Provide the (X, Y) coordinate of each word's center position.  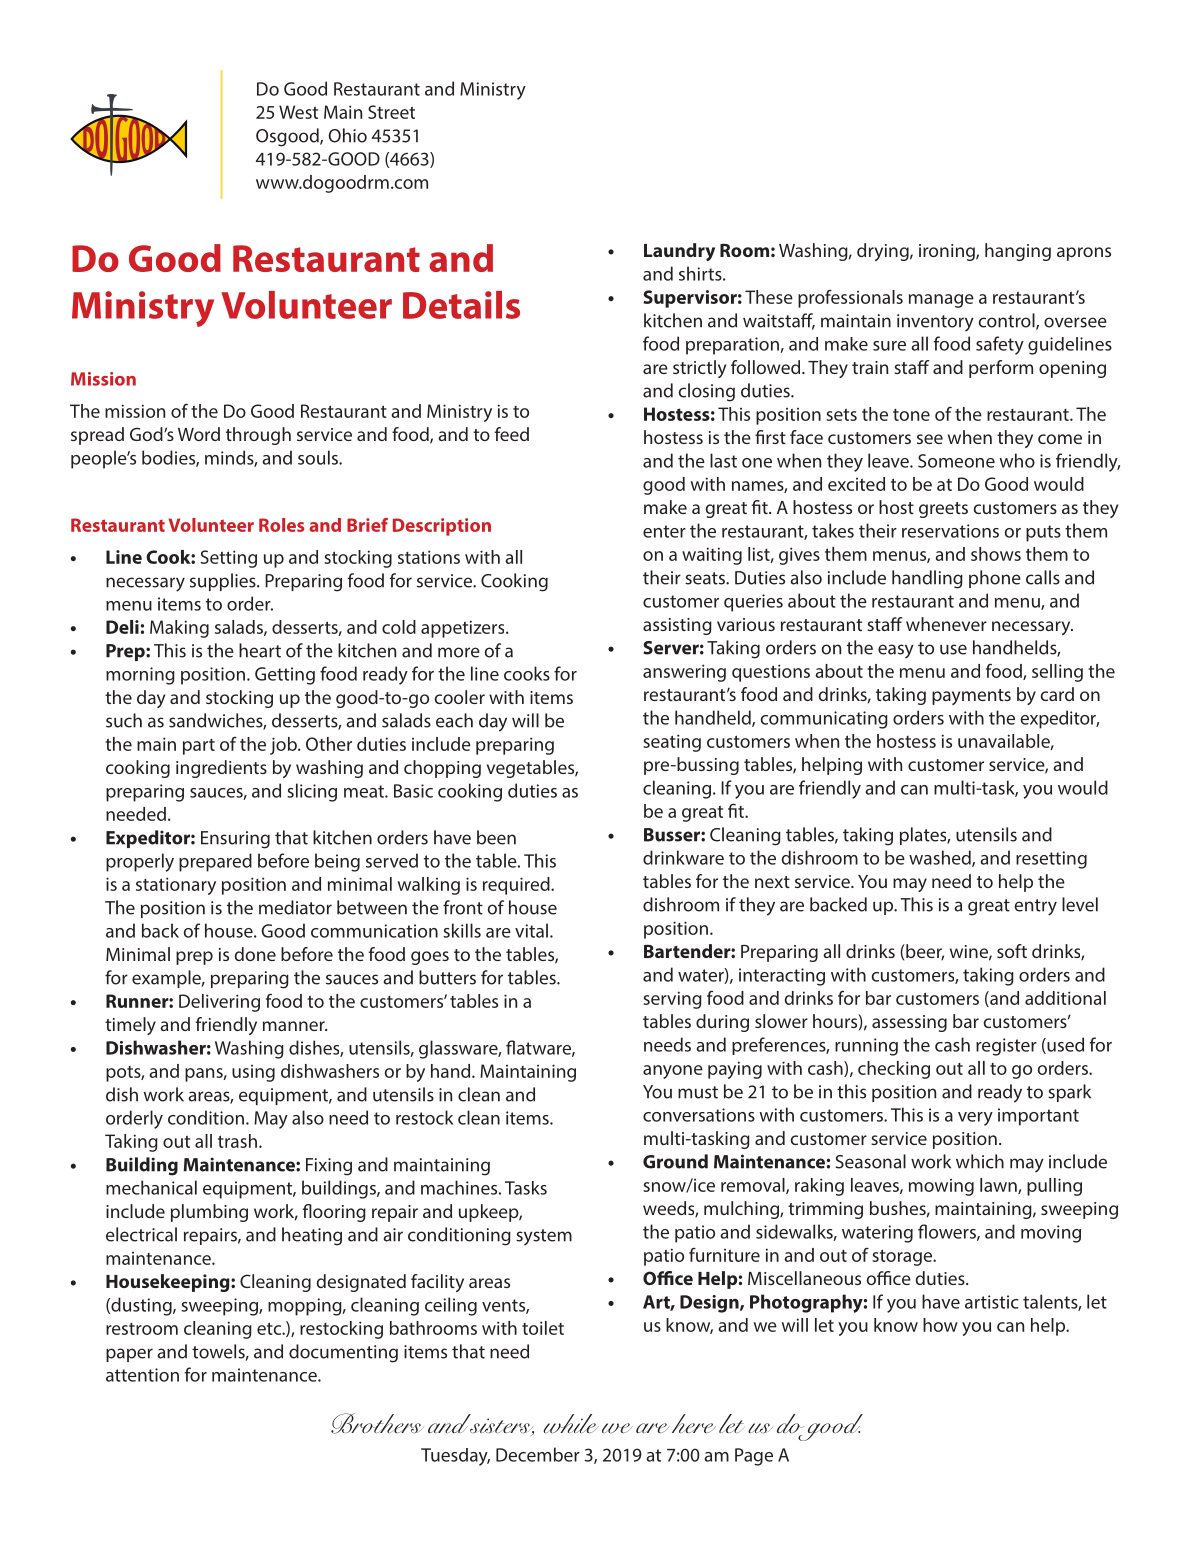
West (298, 112)
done (255, 954)
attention (142, 1375)
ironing (948, 252)
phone (995, 579)
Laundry (679, 252)
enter (664, 531)
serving (672, 1000)
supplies (224, 582)
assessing (909, 1023)
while (571, 1423)
